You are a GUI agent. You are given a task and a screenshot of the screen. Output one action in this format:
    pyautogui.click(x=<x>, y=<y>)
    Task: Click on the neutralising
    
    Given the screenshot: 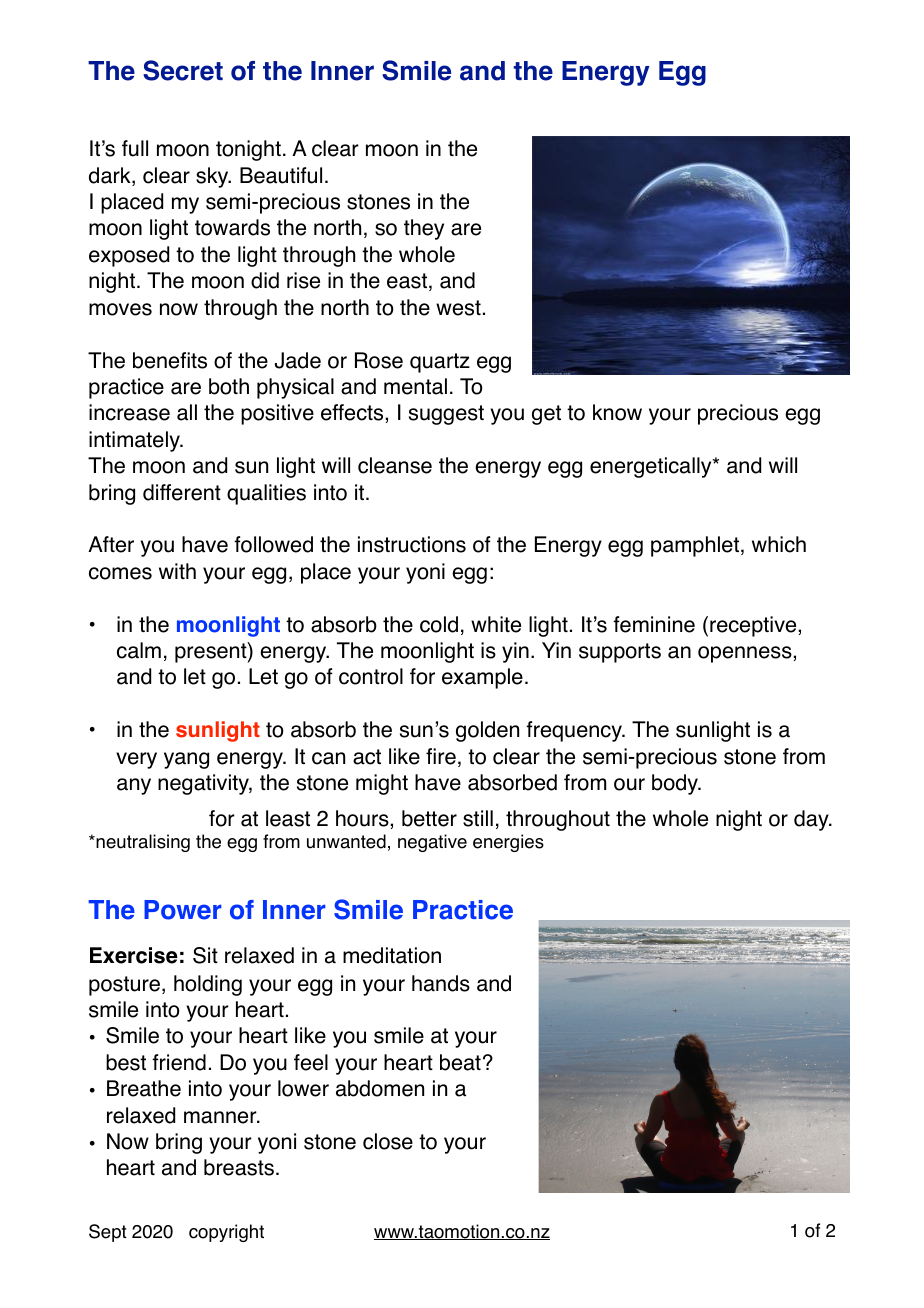 What is the action you would take?
    pyautogui.click(x=142, y=843)
